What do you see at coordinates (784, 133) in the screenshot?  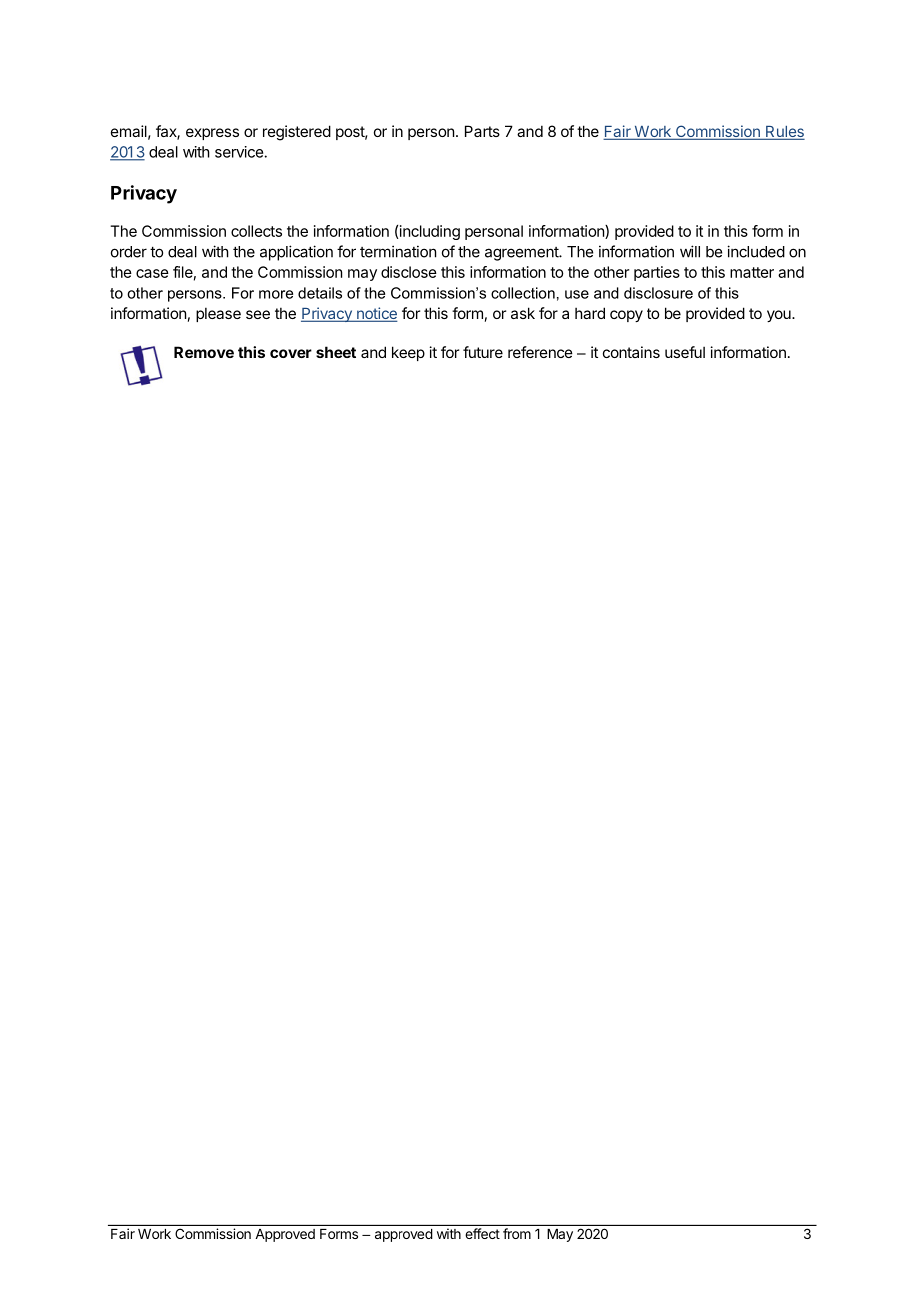 I see `Rules` at bounding box center [784, 133].
